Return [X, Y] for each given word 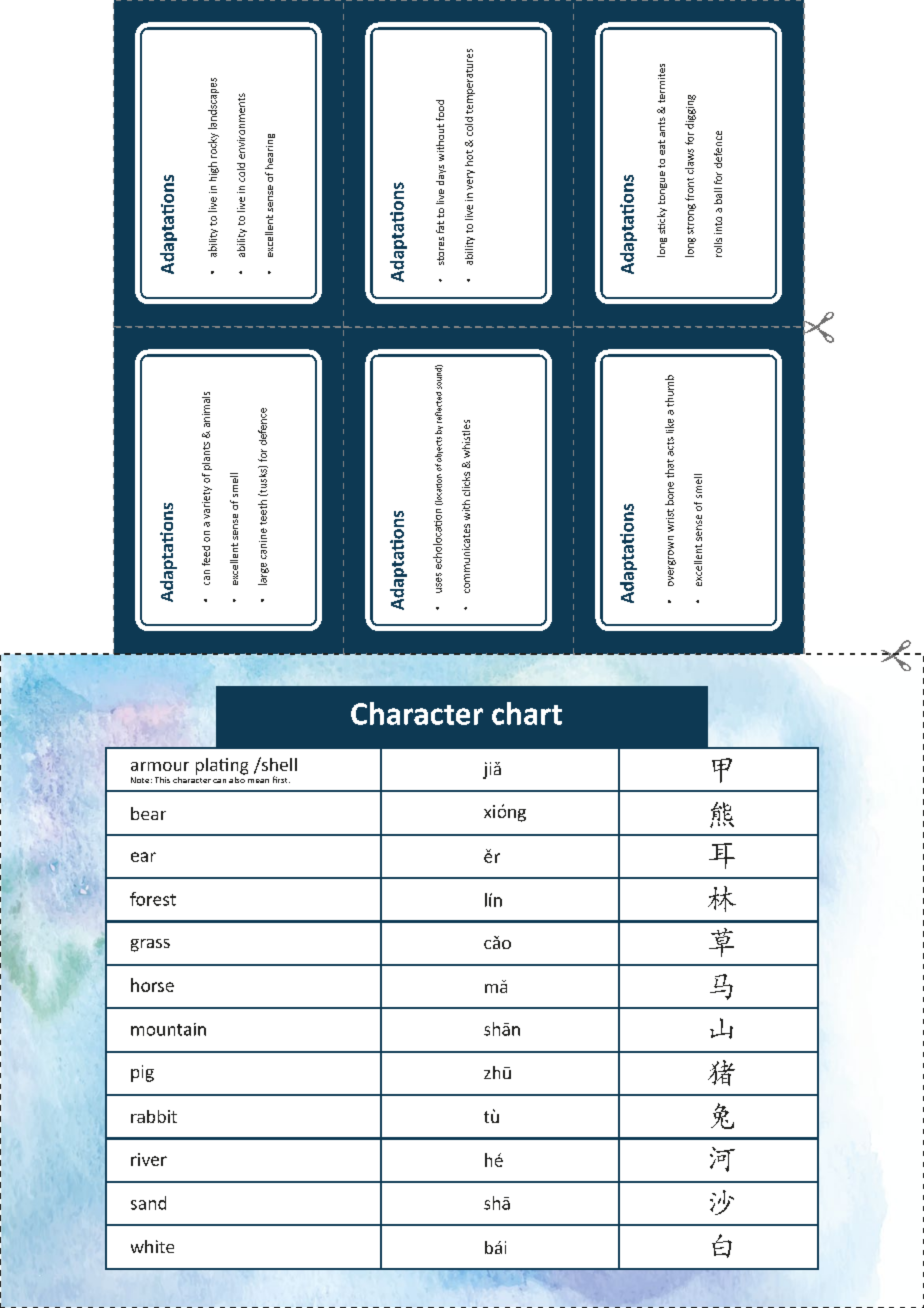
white [152, 1246]
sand [148, 1203]
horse [152, 985]
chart [527, 713]
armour [160, 766]
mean [258, 781]
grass [150, 945]
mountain [168, 1029]
